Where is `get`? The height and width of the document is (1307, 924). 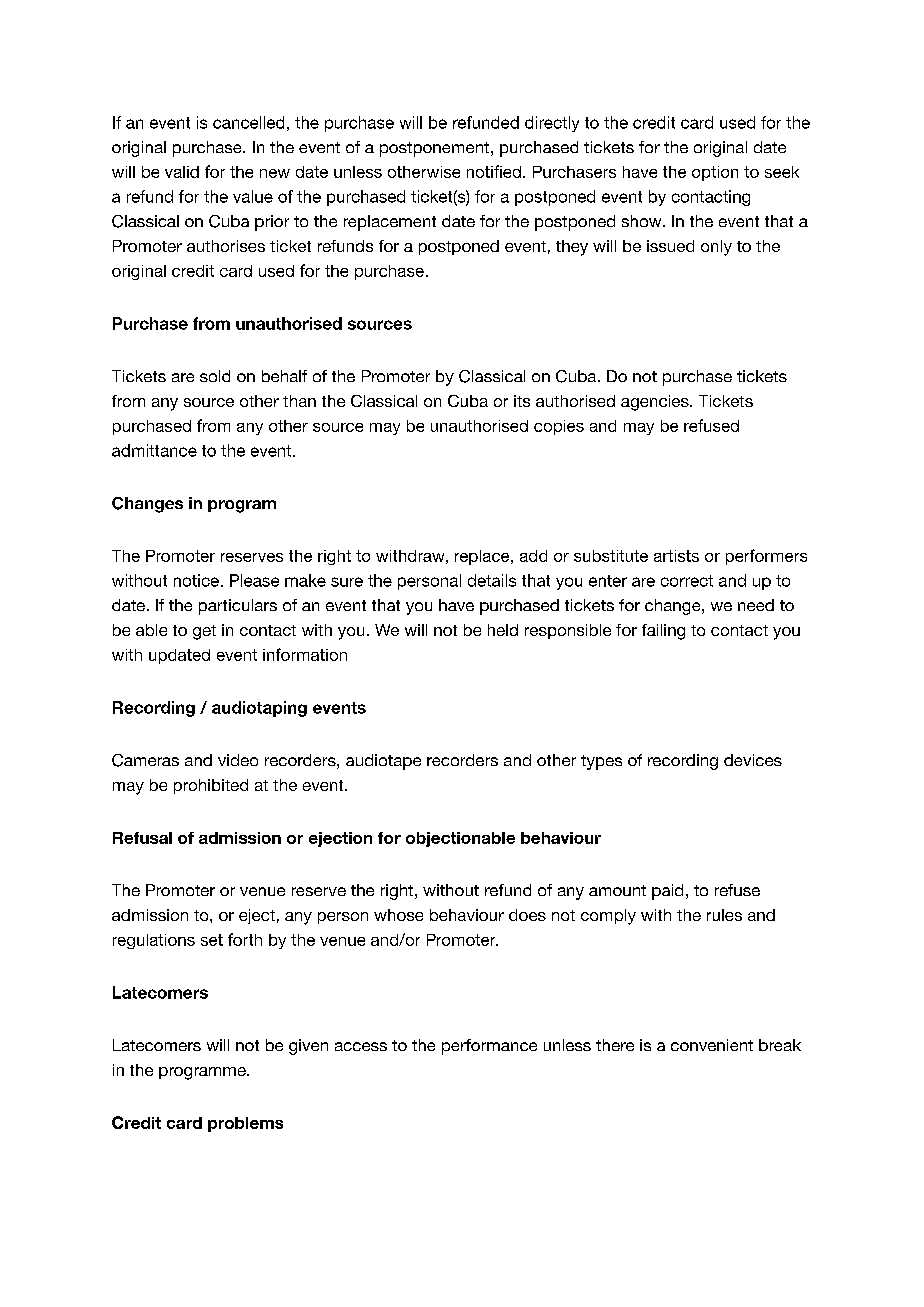
get is located at coordinates (204, 632).
